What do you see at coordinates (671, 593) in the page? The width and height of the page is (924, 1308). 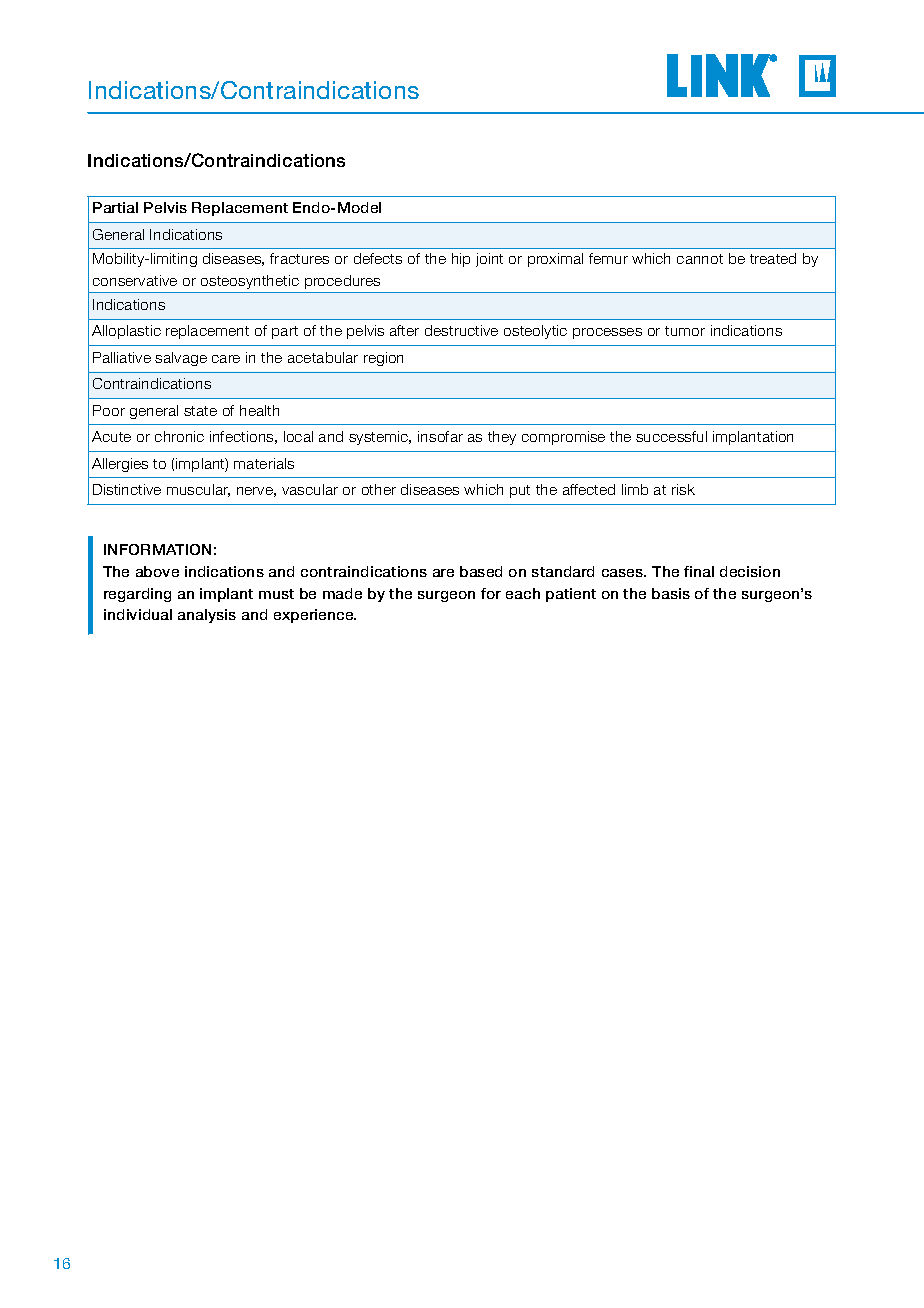 I see `basis` at bounding box center [671, 593].
